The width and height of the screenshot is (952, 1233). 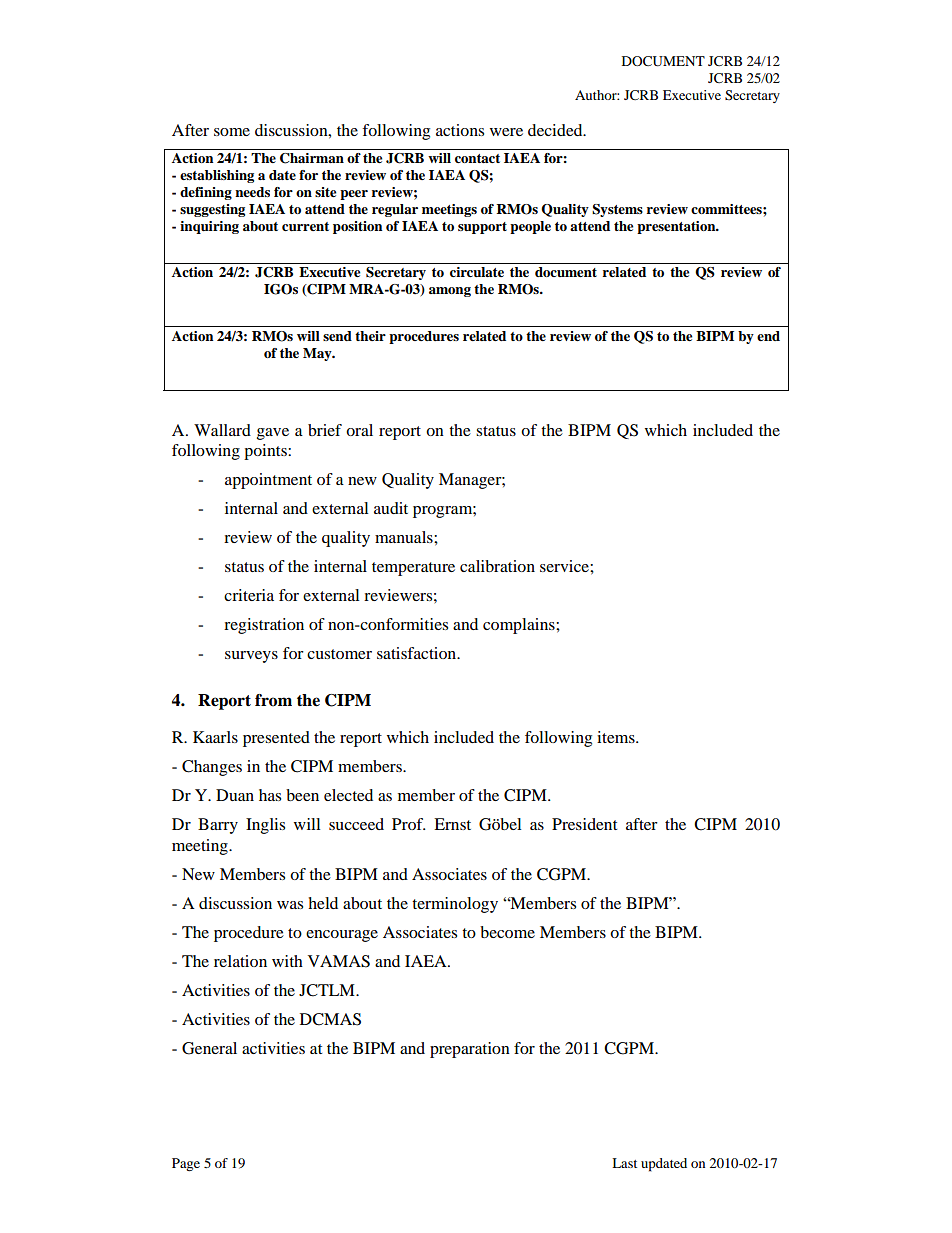 I want to click on President, so click(x=584, y=824).
